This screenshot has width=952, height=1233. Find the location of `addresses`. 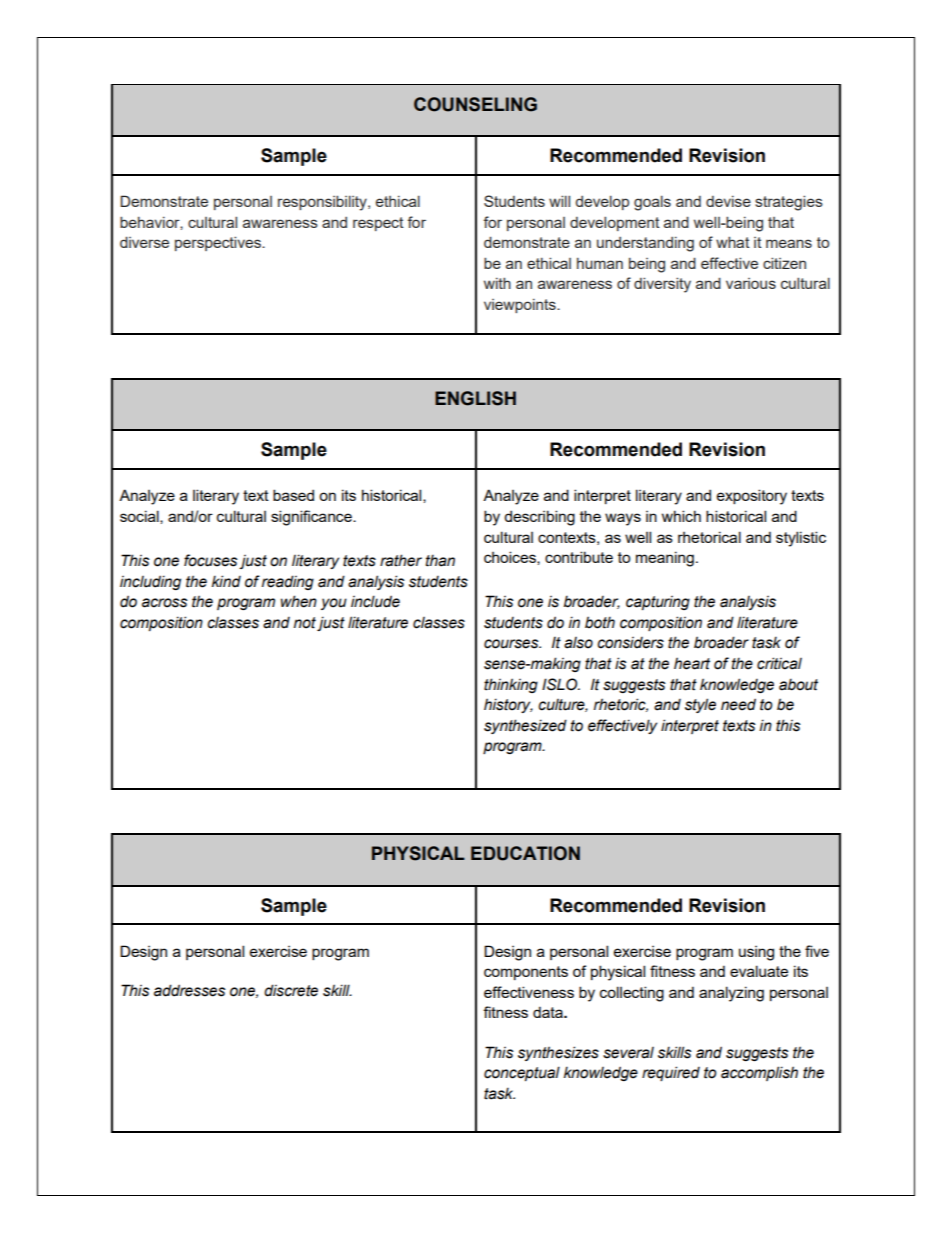

addresses is located at coordinates (189, 990).
